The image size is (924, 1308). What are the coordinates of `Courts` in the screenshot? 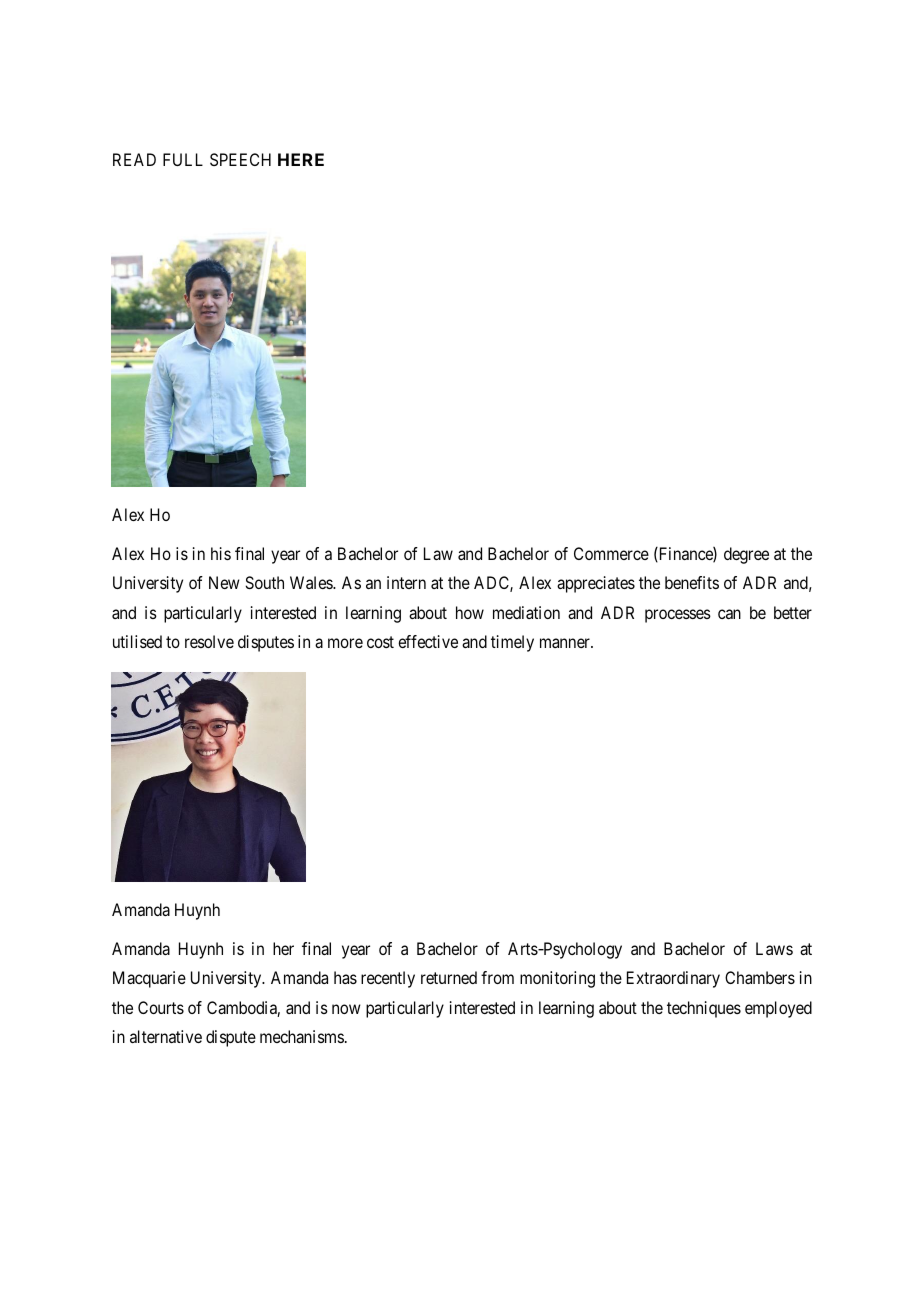 It's located at (161, 1007).
